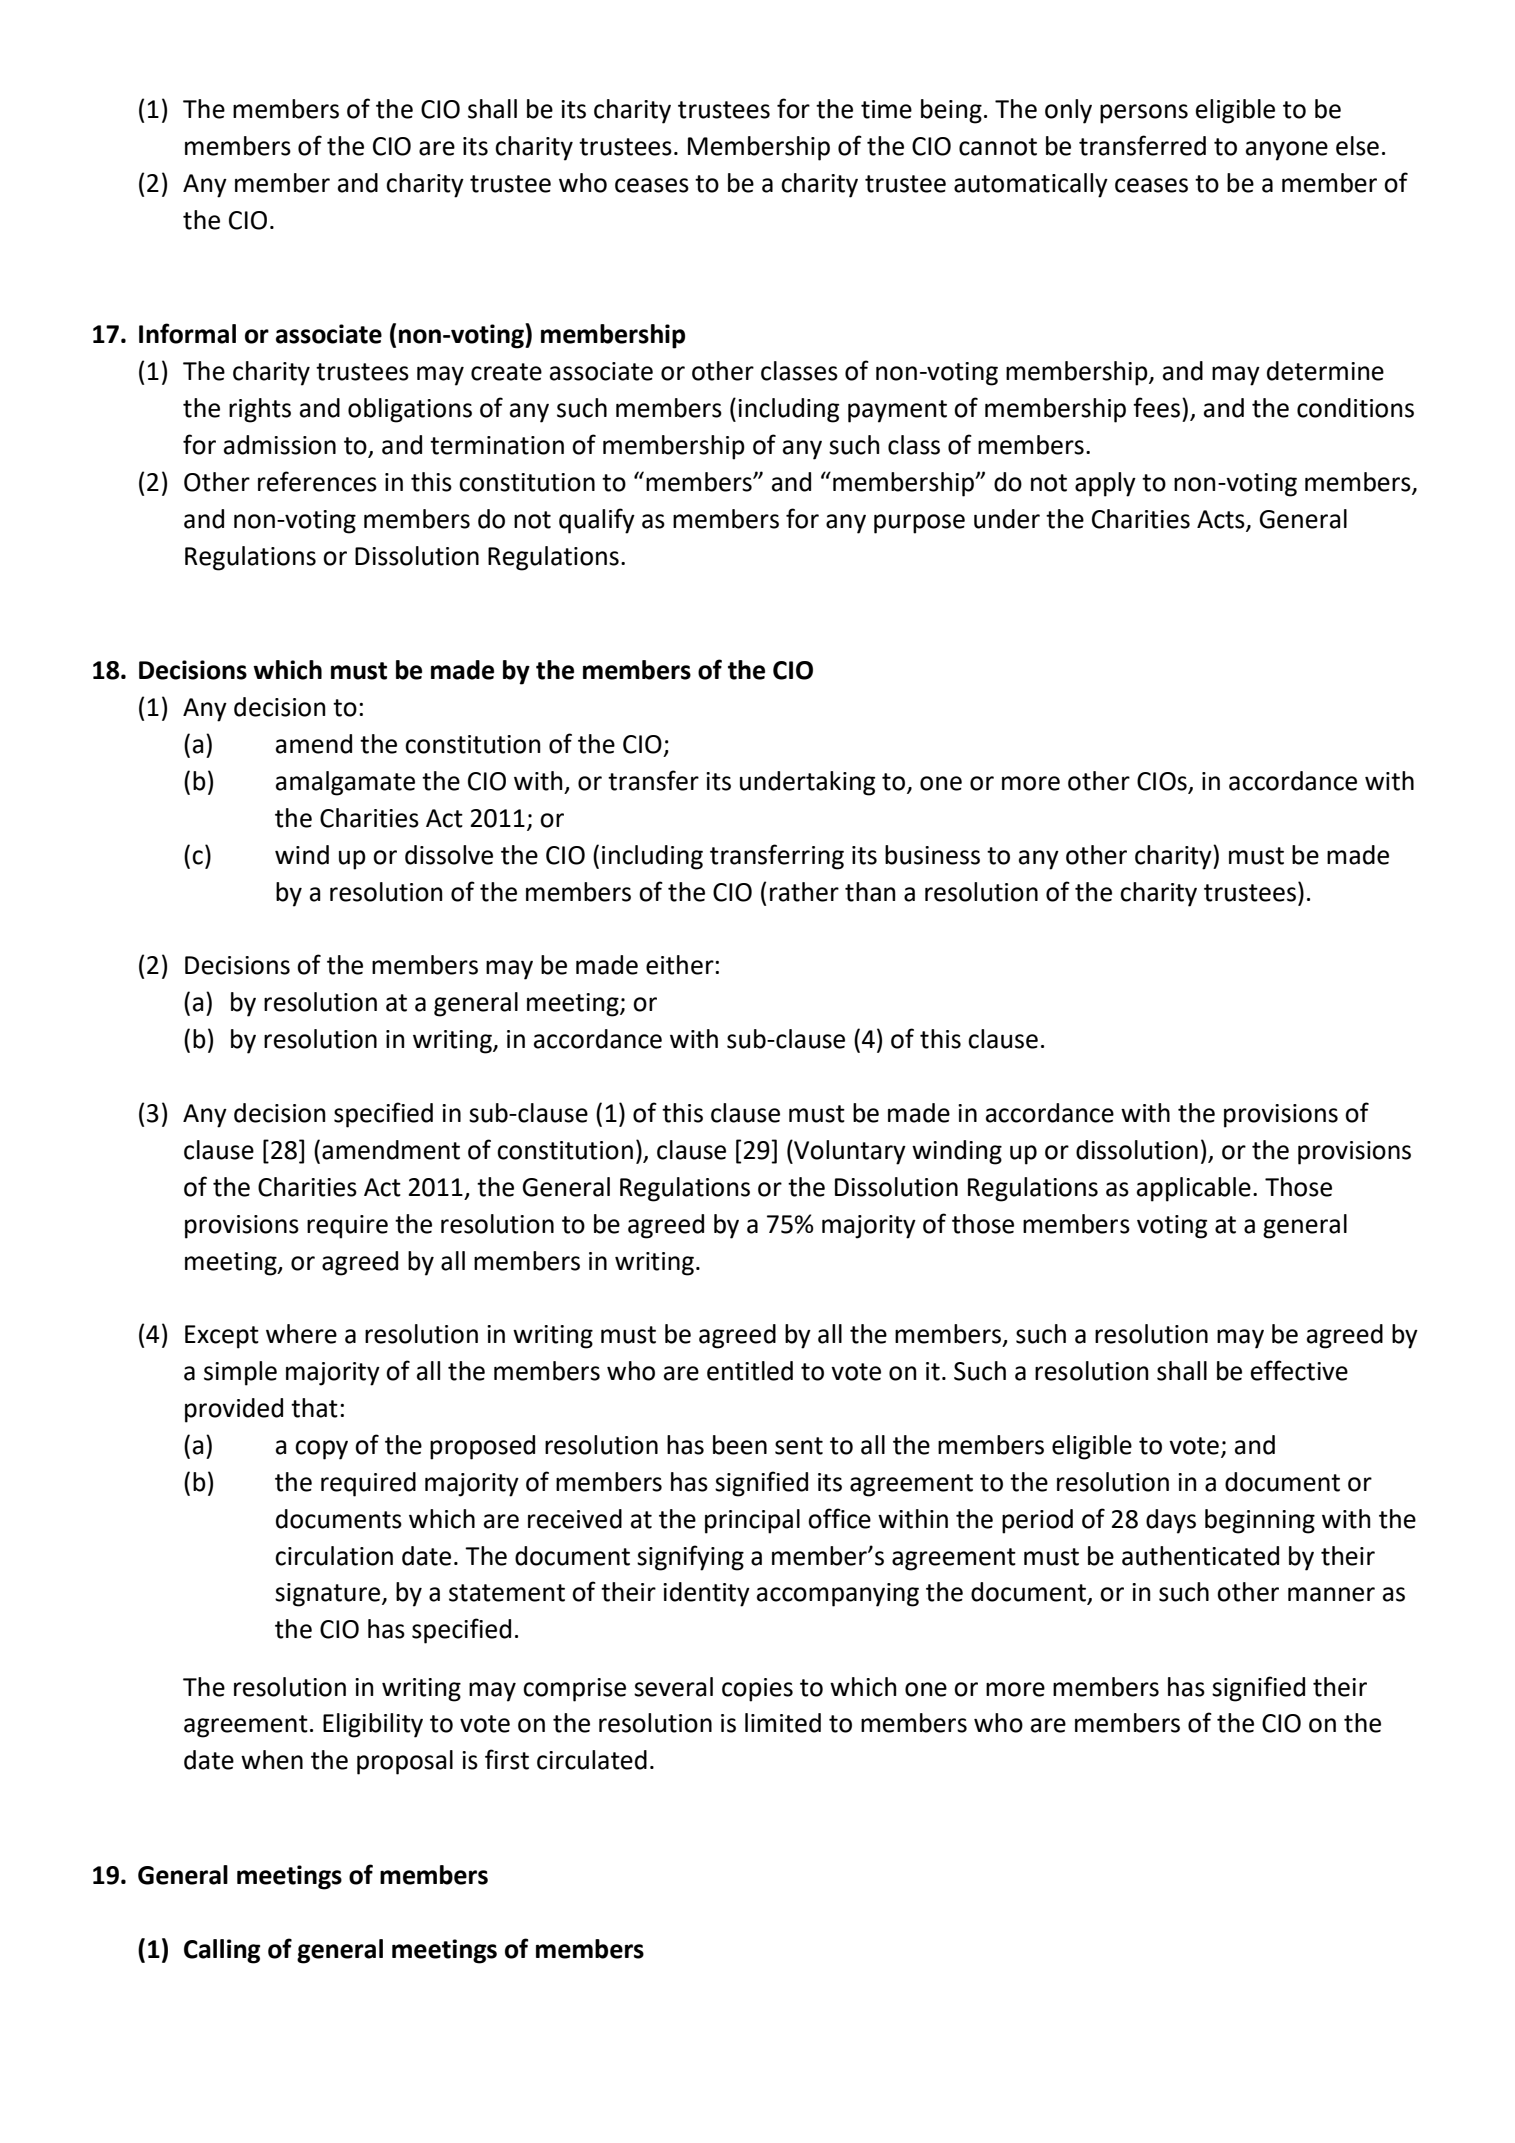  Describe the element at coordinates (804, 892) in the image. I see `rather` at that location.
